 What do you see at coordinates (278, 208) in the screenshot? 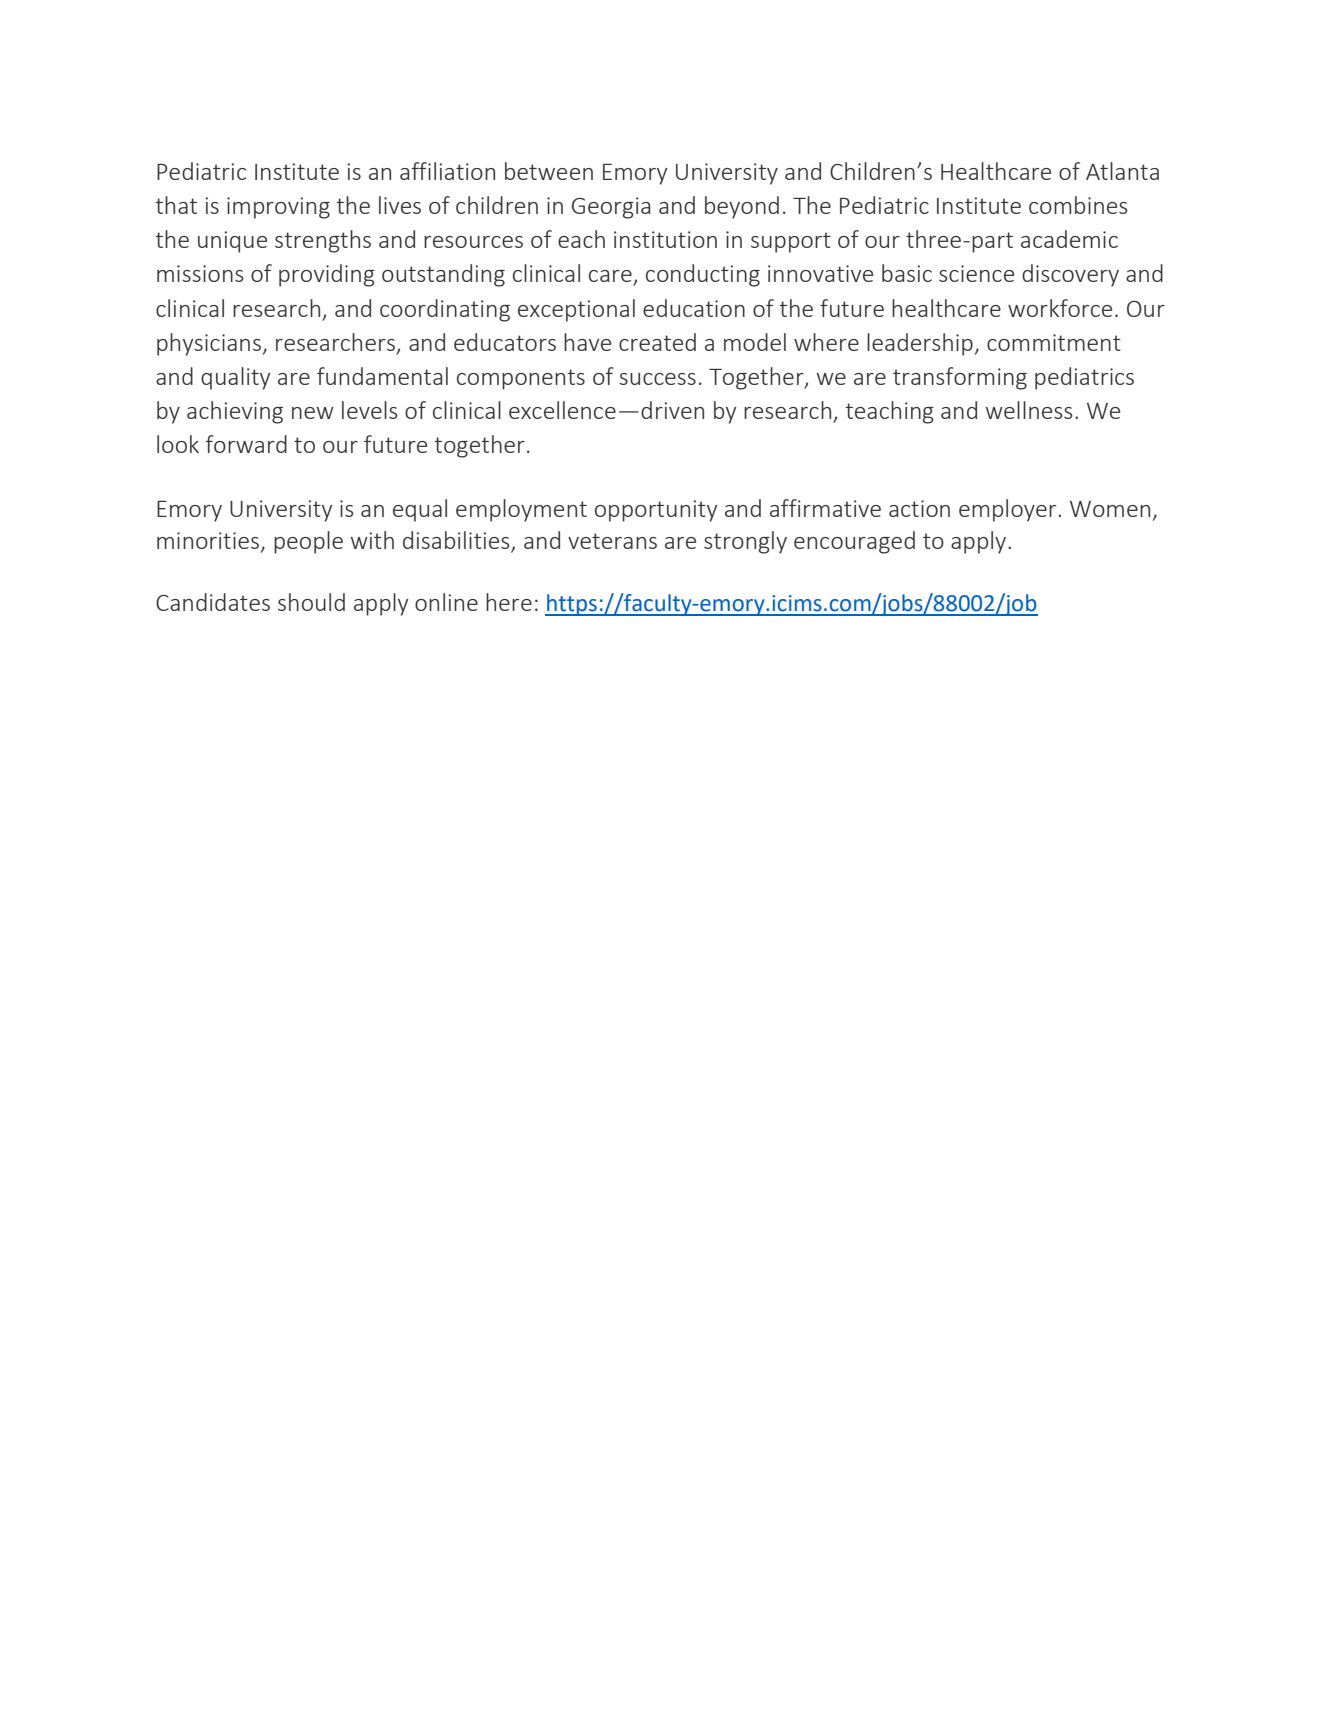
I see `improving` at bounding box center [278, 208].
